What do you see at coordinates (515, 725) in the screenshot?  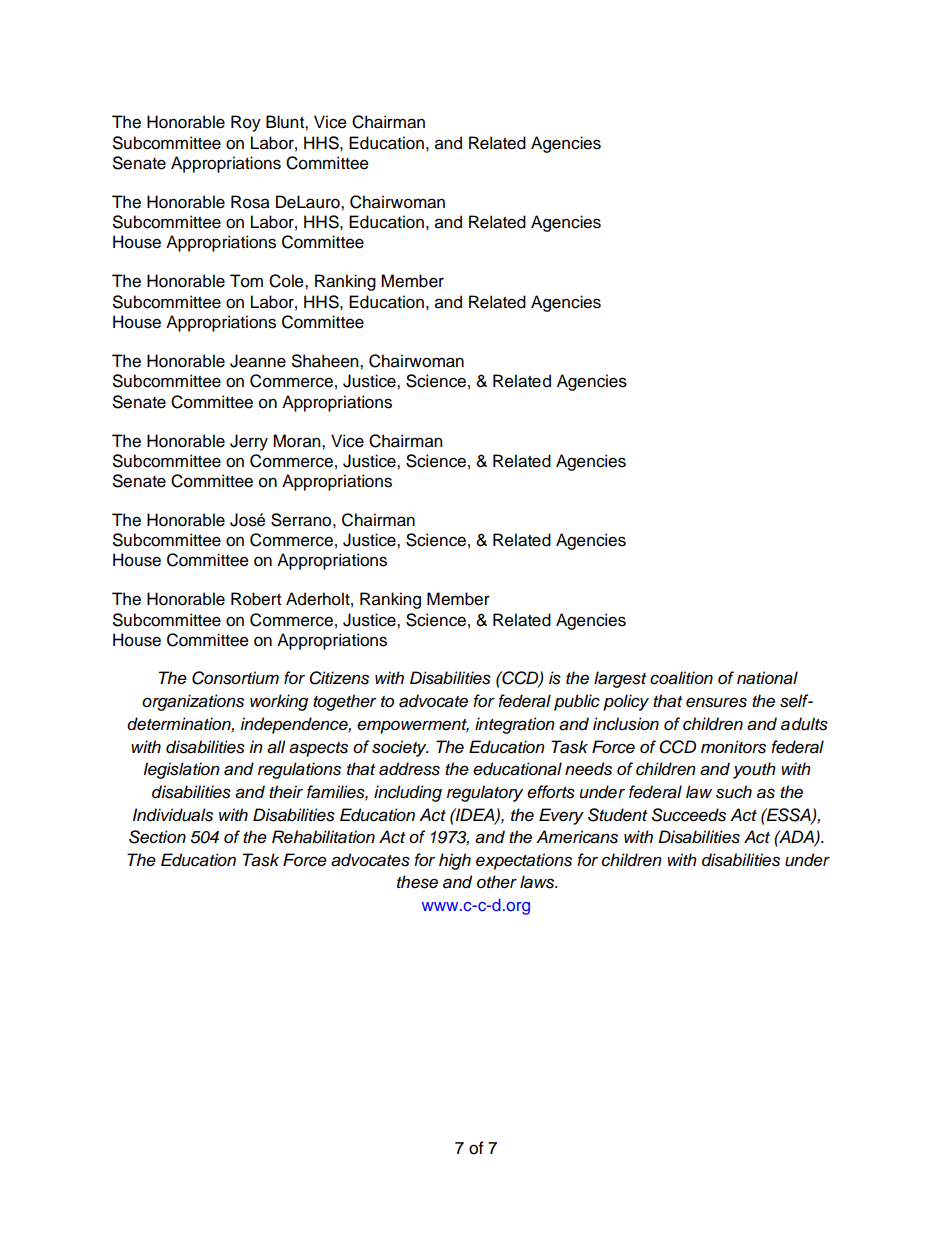 I see `integration` at bounding box center [515, 725].
